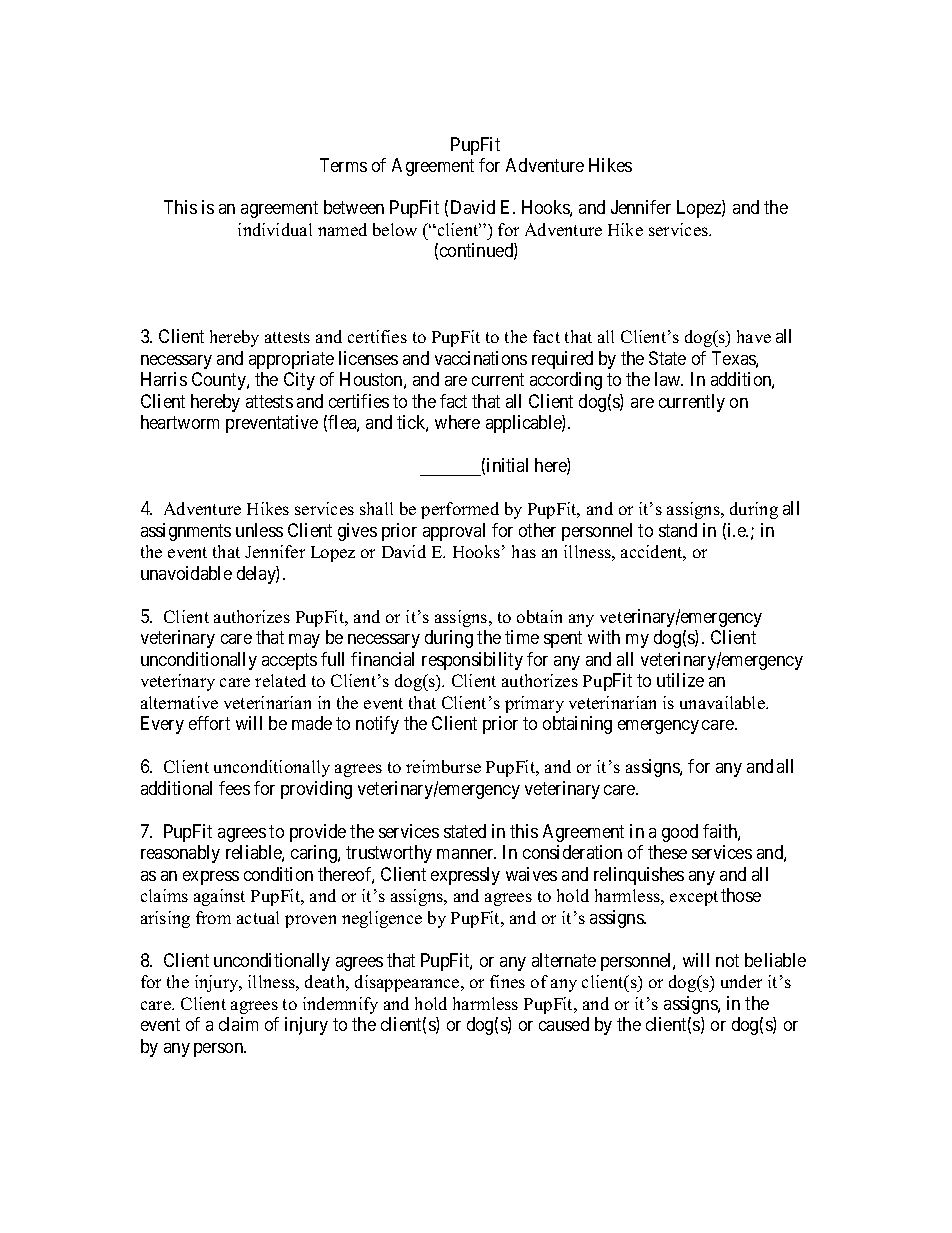 The height and width of the screenshot is (1233, 952). What do you see at coordinates (180, 422) in the screenshot?
I see `heartworm` at bounding box center [180, 422].
